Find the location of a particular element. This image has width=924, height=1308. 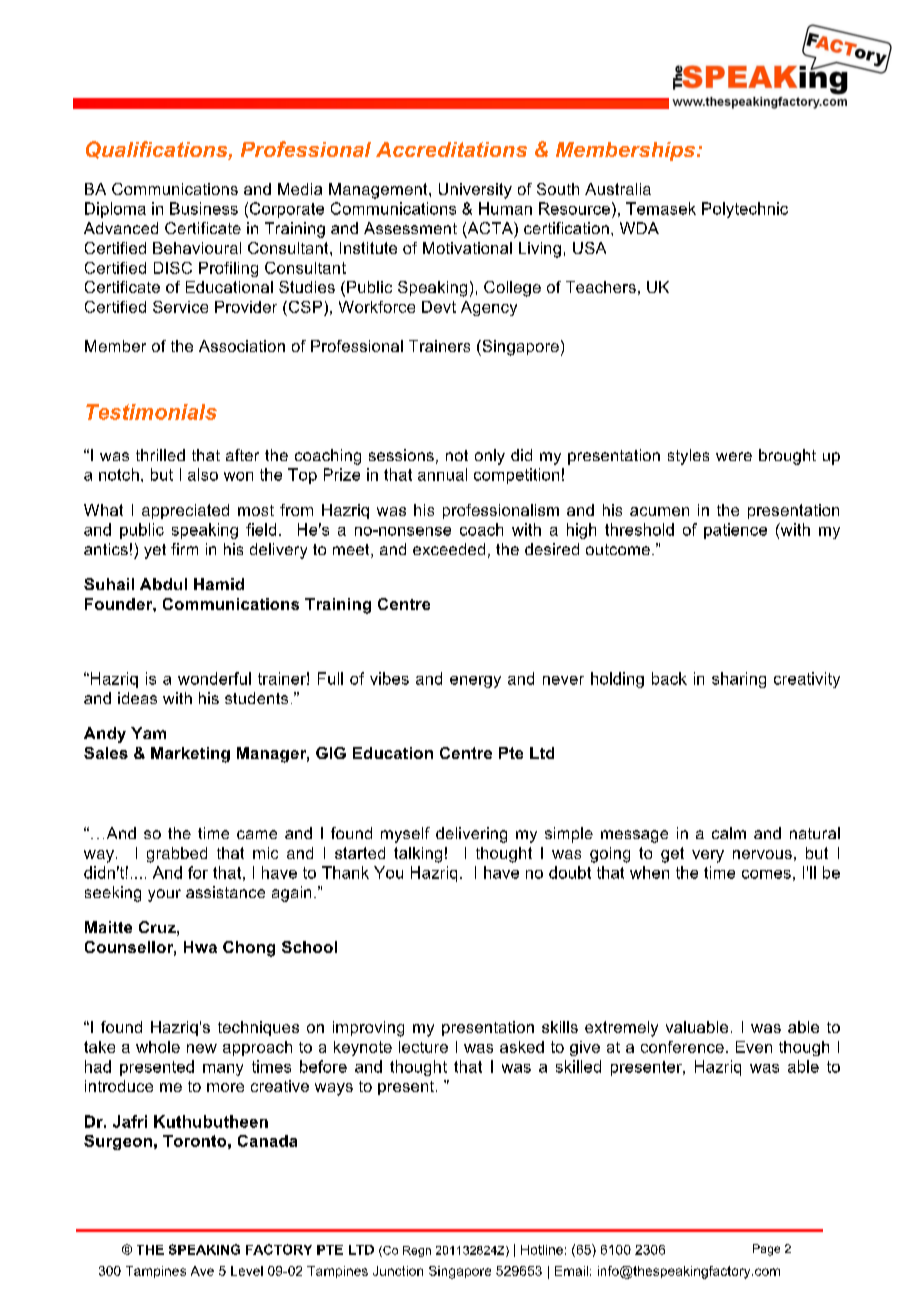

energy is located at coordinates (475, 682).
